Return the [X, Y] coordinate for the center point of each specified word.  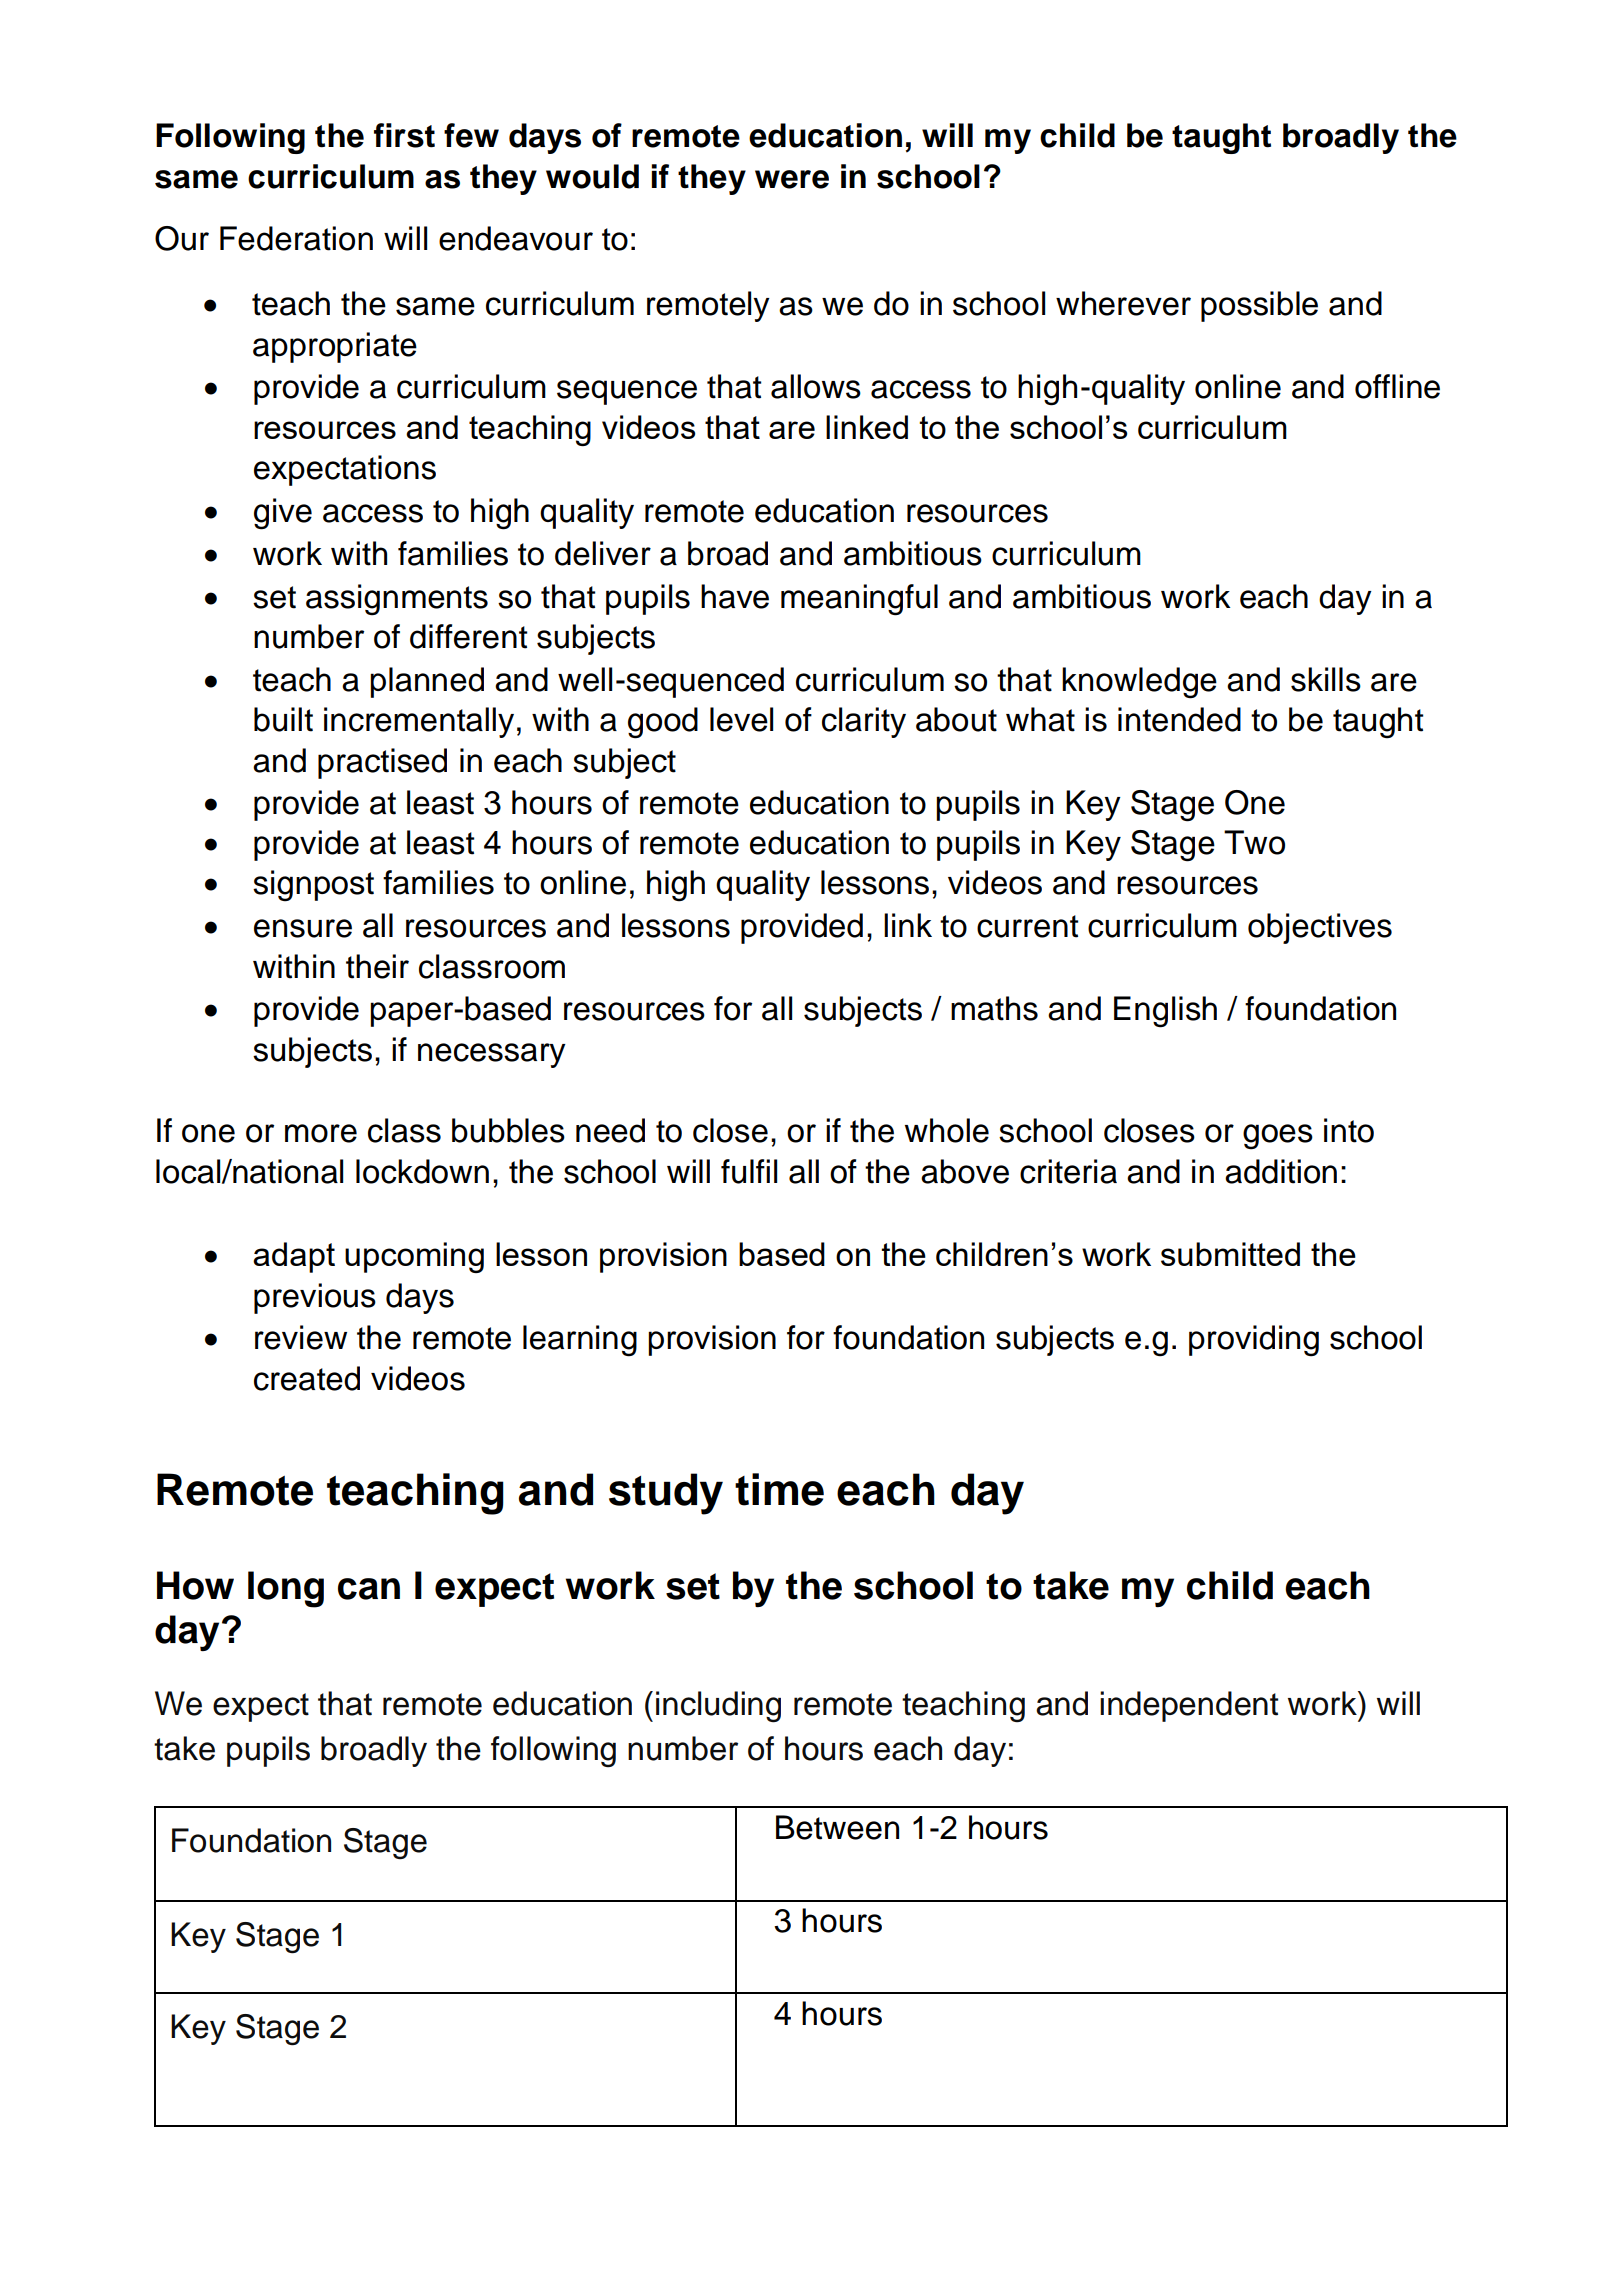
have [735, 596]
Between [837, 1827]
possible [1259, 306]
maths [994, 1008]
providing [1254, 1341]
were [792, 179]
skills [1326, 679]
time [779, 1489]
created [307, 1378]
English [1165, 1012]
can [369, 1589]
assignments [397, 600]
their [377, 966]
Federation [296, 238]
